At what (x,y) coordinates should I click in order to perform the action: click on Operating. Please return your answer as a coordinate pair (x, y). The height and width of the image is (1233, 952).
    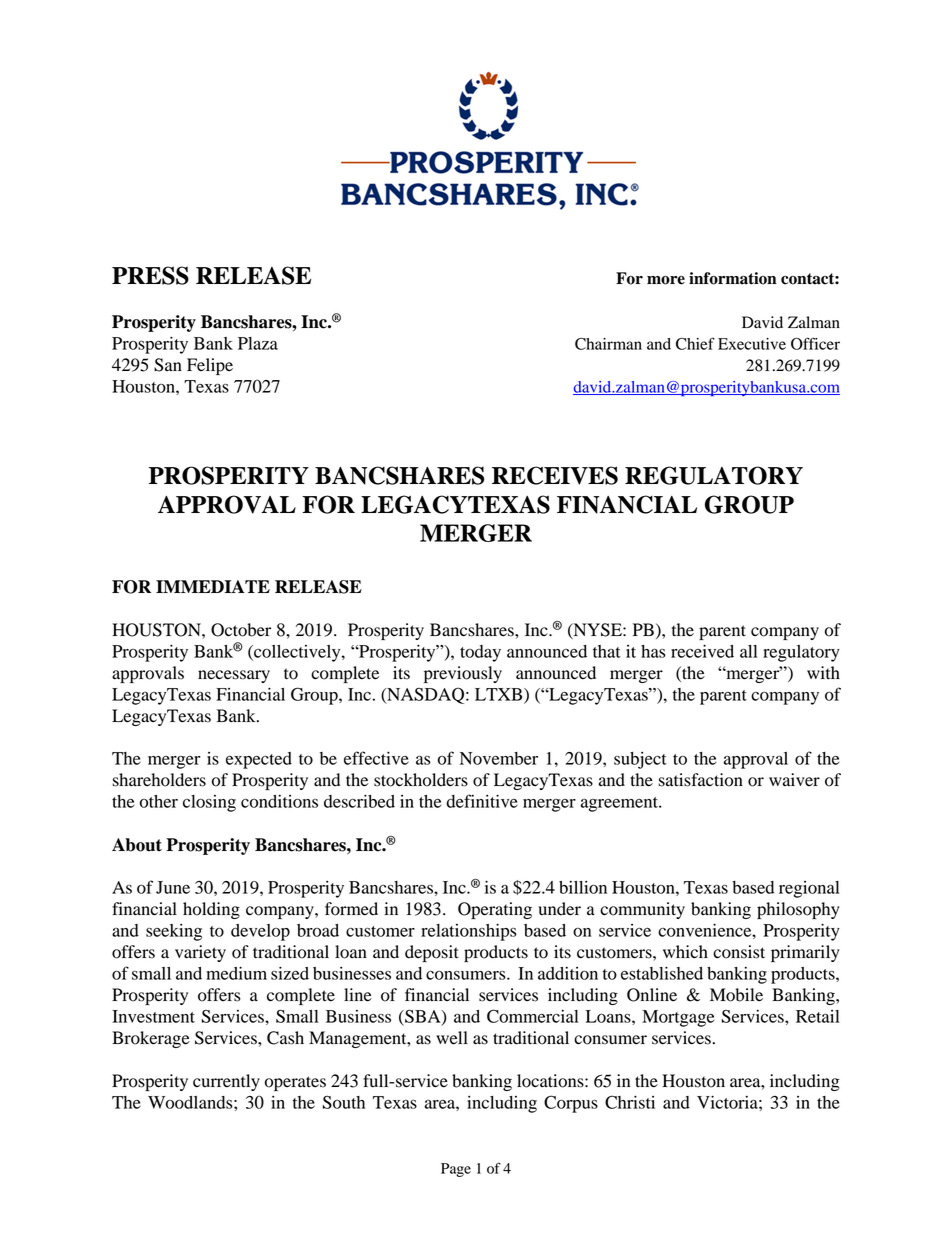
    Looking at the image, I should click on (495, 910).
